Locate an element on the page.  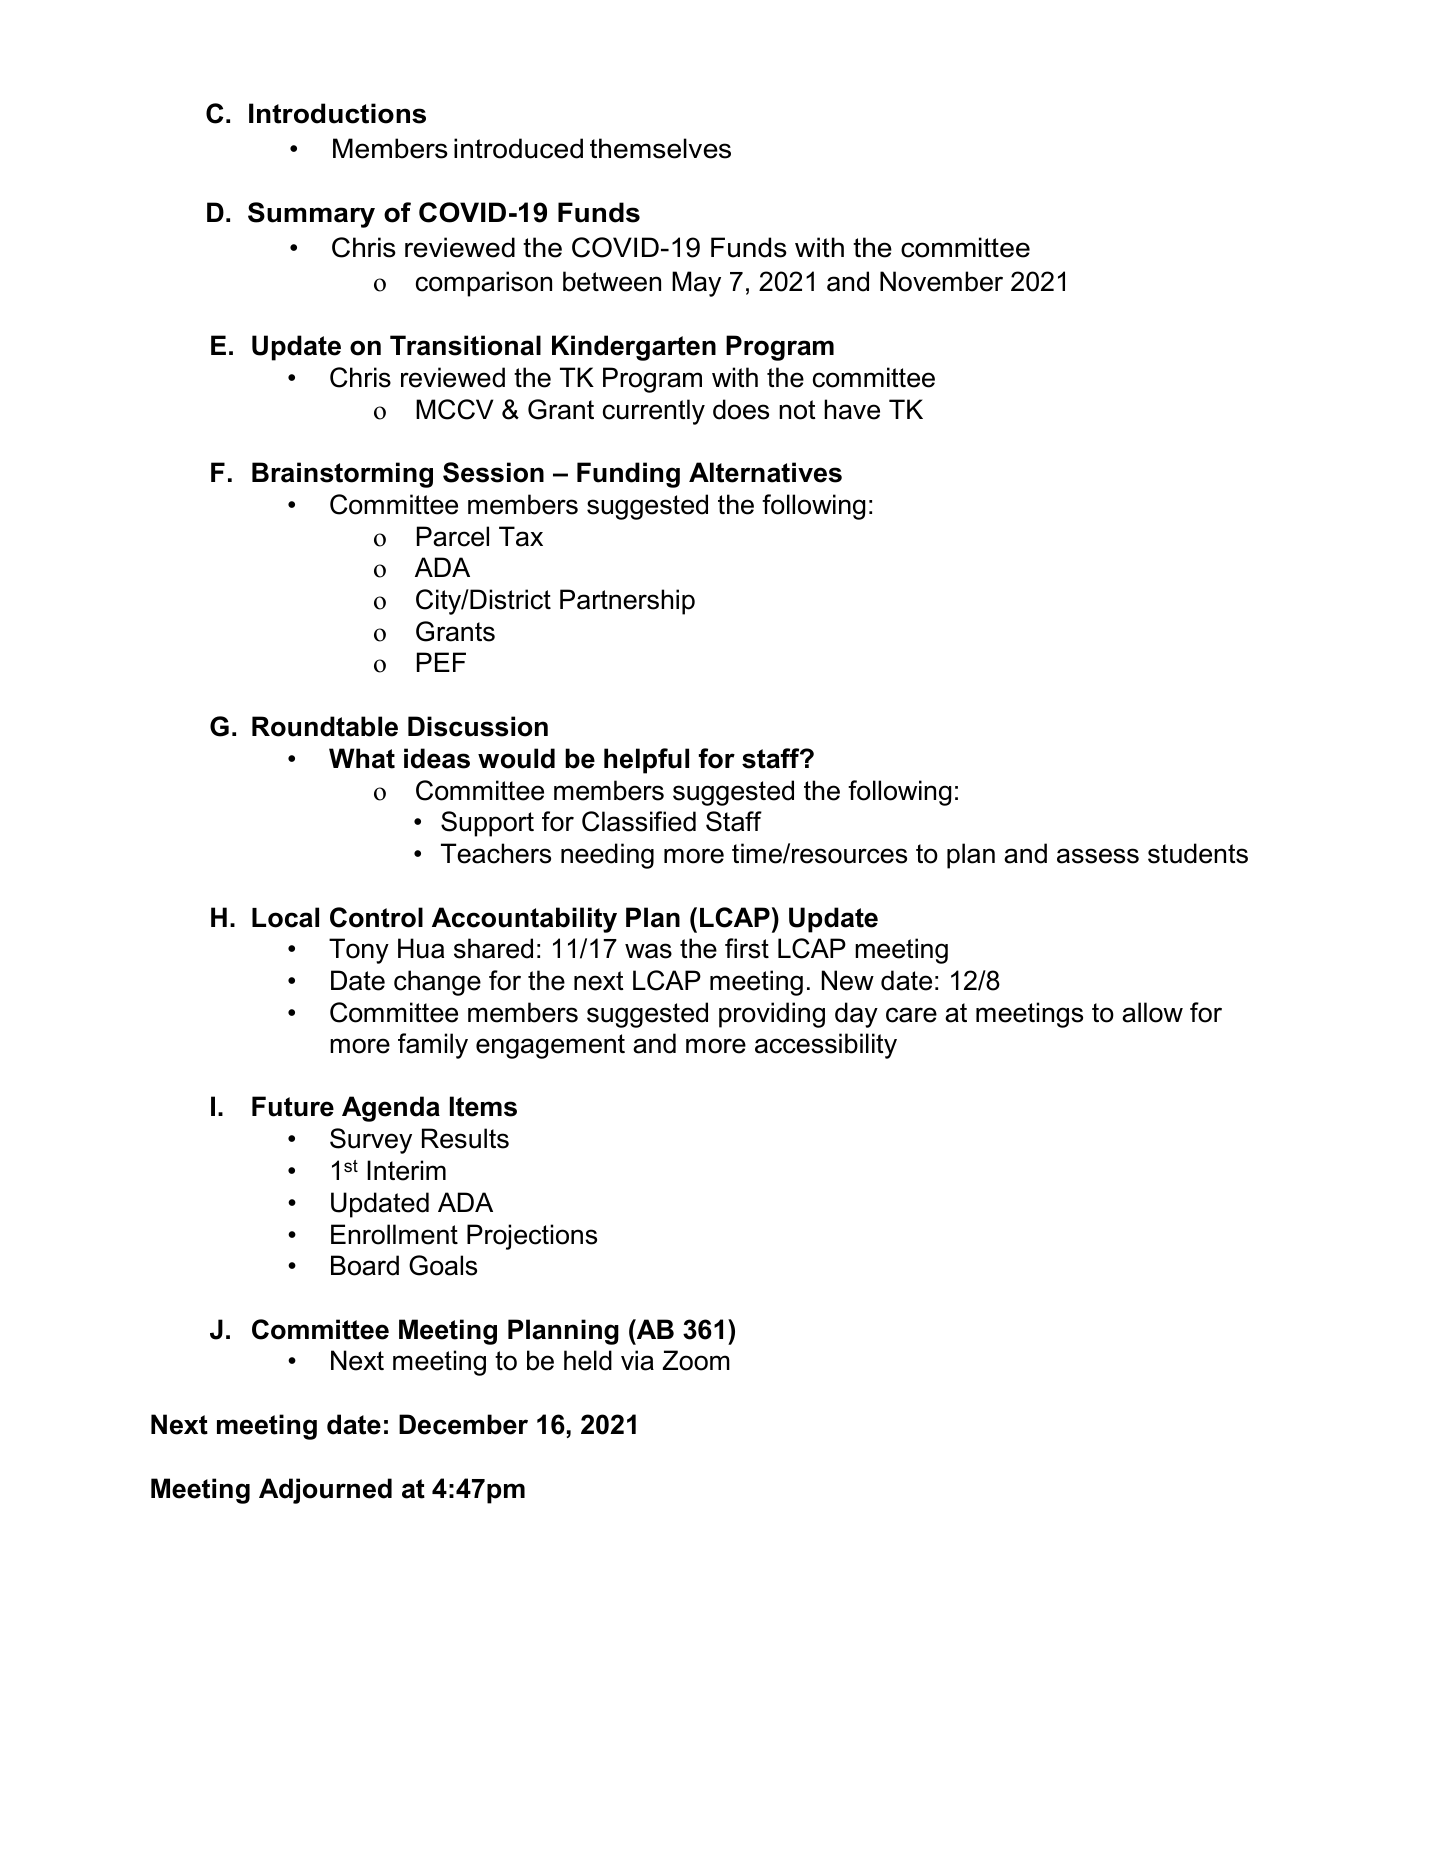
allow is located at coordinates (1152, 1012).
